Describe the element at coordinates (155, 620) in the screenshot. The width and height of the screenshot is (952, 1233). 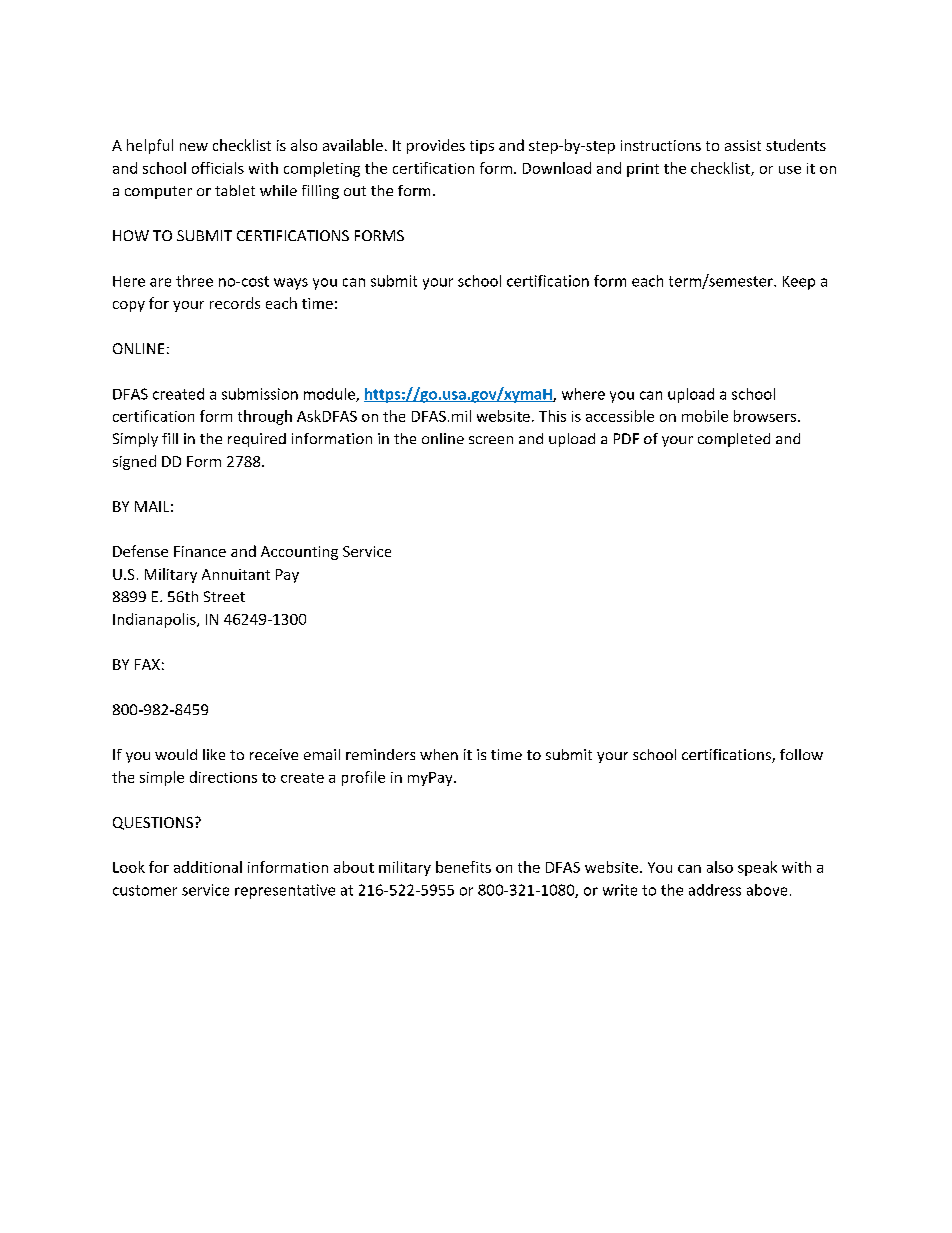
I see `Indianapolis` at that location.
